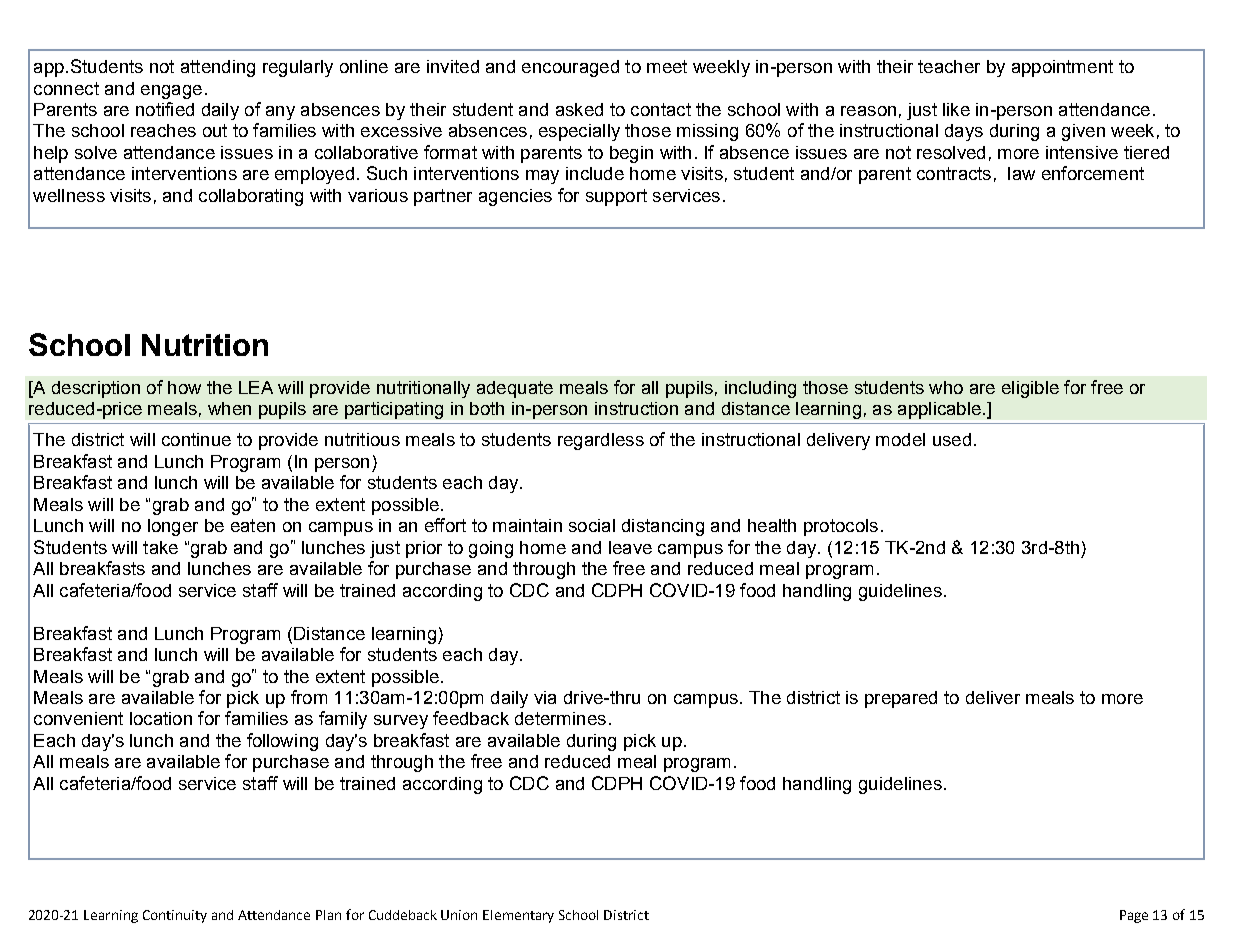 Image resolution: width=1233 pixels, height=952 pixels. I want to click on eligible, so click(1030, 389).
